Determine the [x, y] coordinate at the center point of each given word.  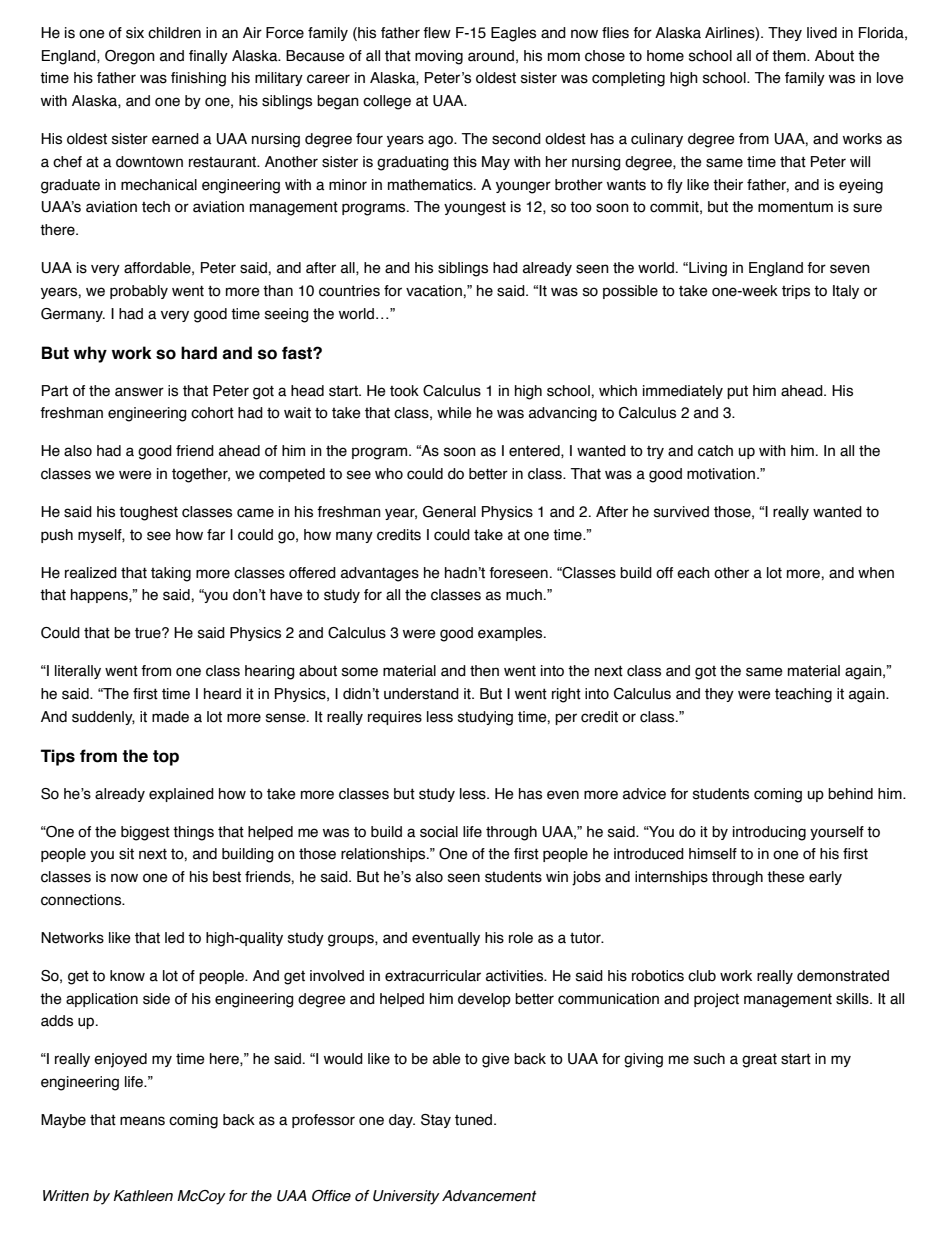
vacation [435, 291]
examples [511, 634]
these [786, 877]
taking [171, 574]
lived [822, 33]
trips [796, 292]
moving [439, 57]
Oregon [130, 57]
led [174, 938]
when [876, 573]
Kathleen [143, 1196]
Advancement [489, 1196]
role [521, 938]
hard [199, 353]
